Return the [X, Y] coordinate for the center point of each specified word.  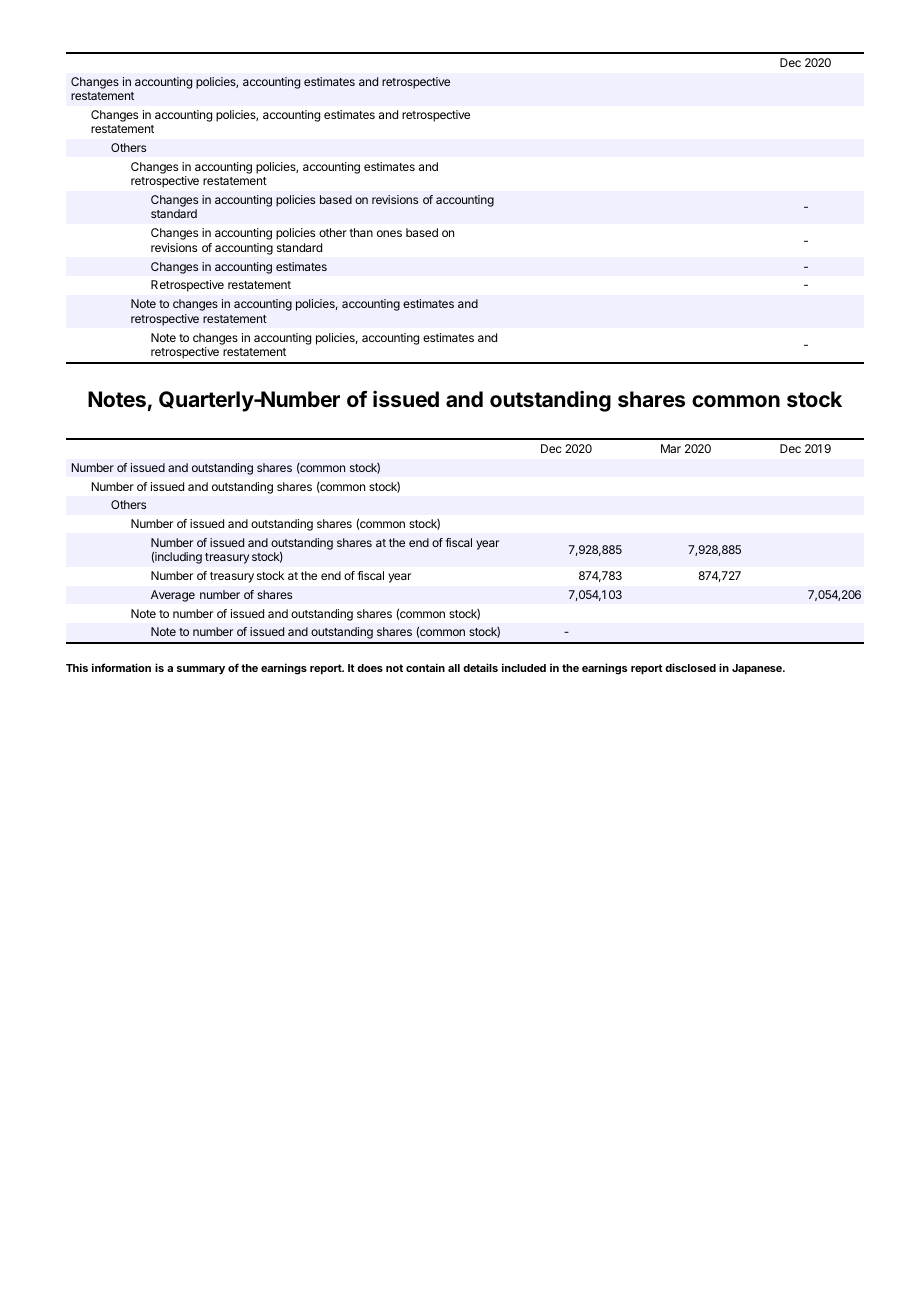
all [454, 668]
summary [201, 670]
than [361, 232]
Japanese [758, 669]
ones [389, 233]
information [121, 667]
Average [173, 596]
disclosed [690, 667]
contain [425, 667]
